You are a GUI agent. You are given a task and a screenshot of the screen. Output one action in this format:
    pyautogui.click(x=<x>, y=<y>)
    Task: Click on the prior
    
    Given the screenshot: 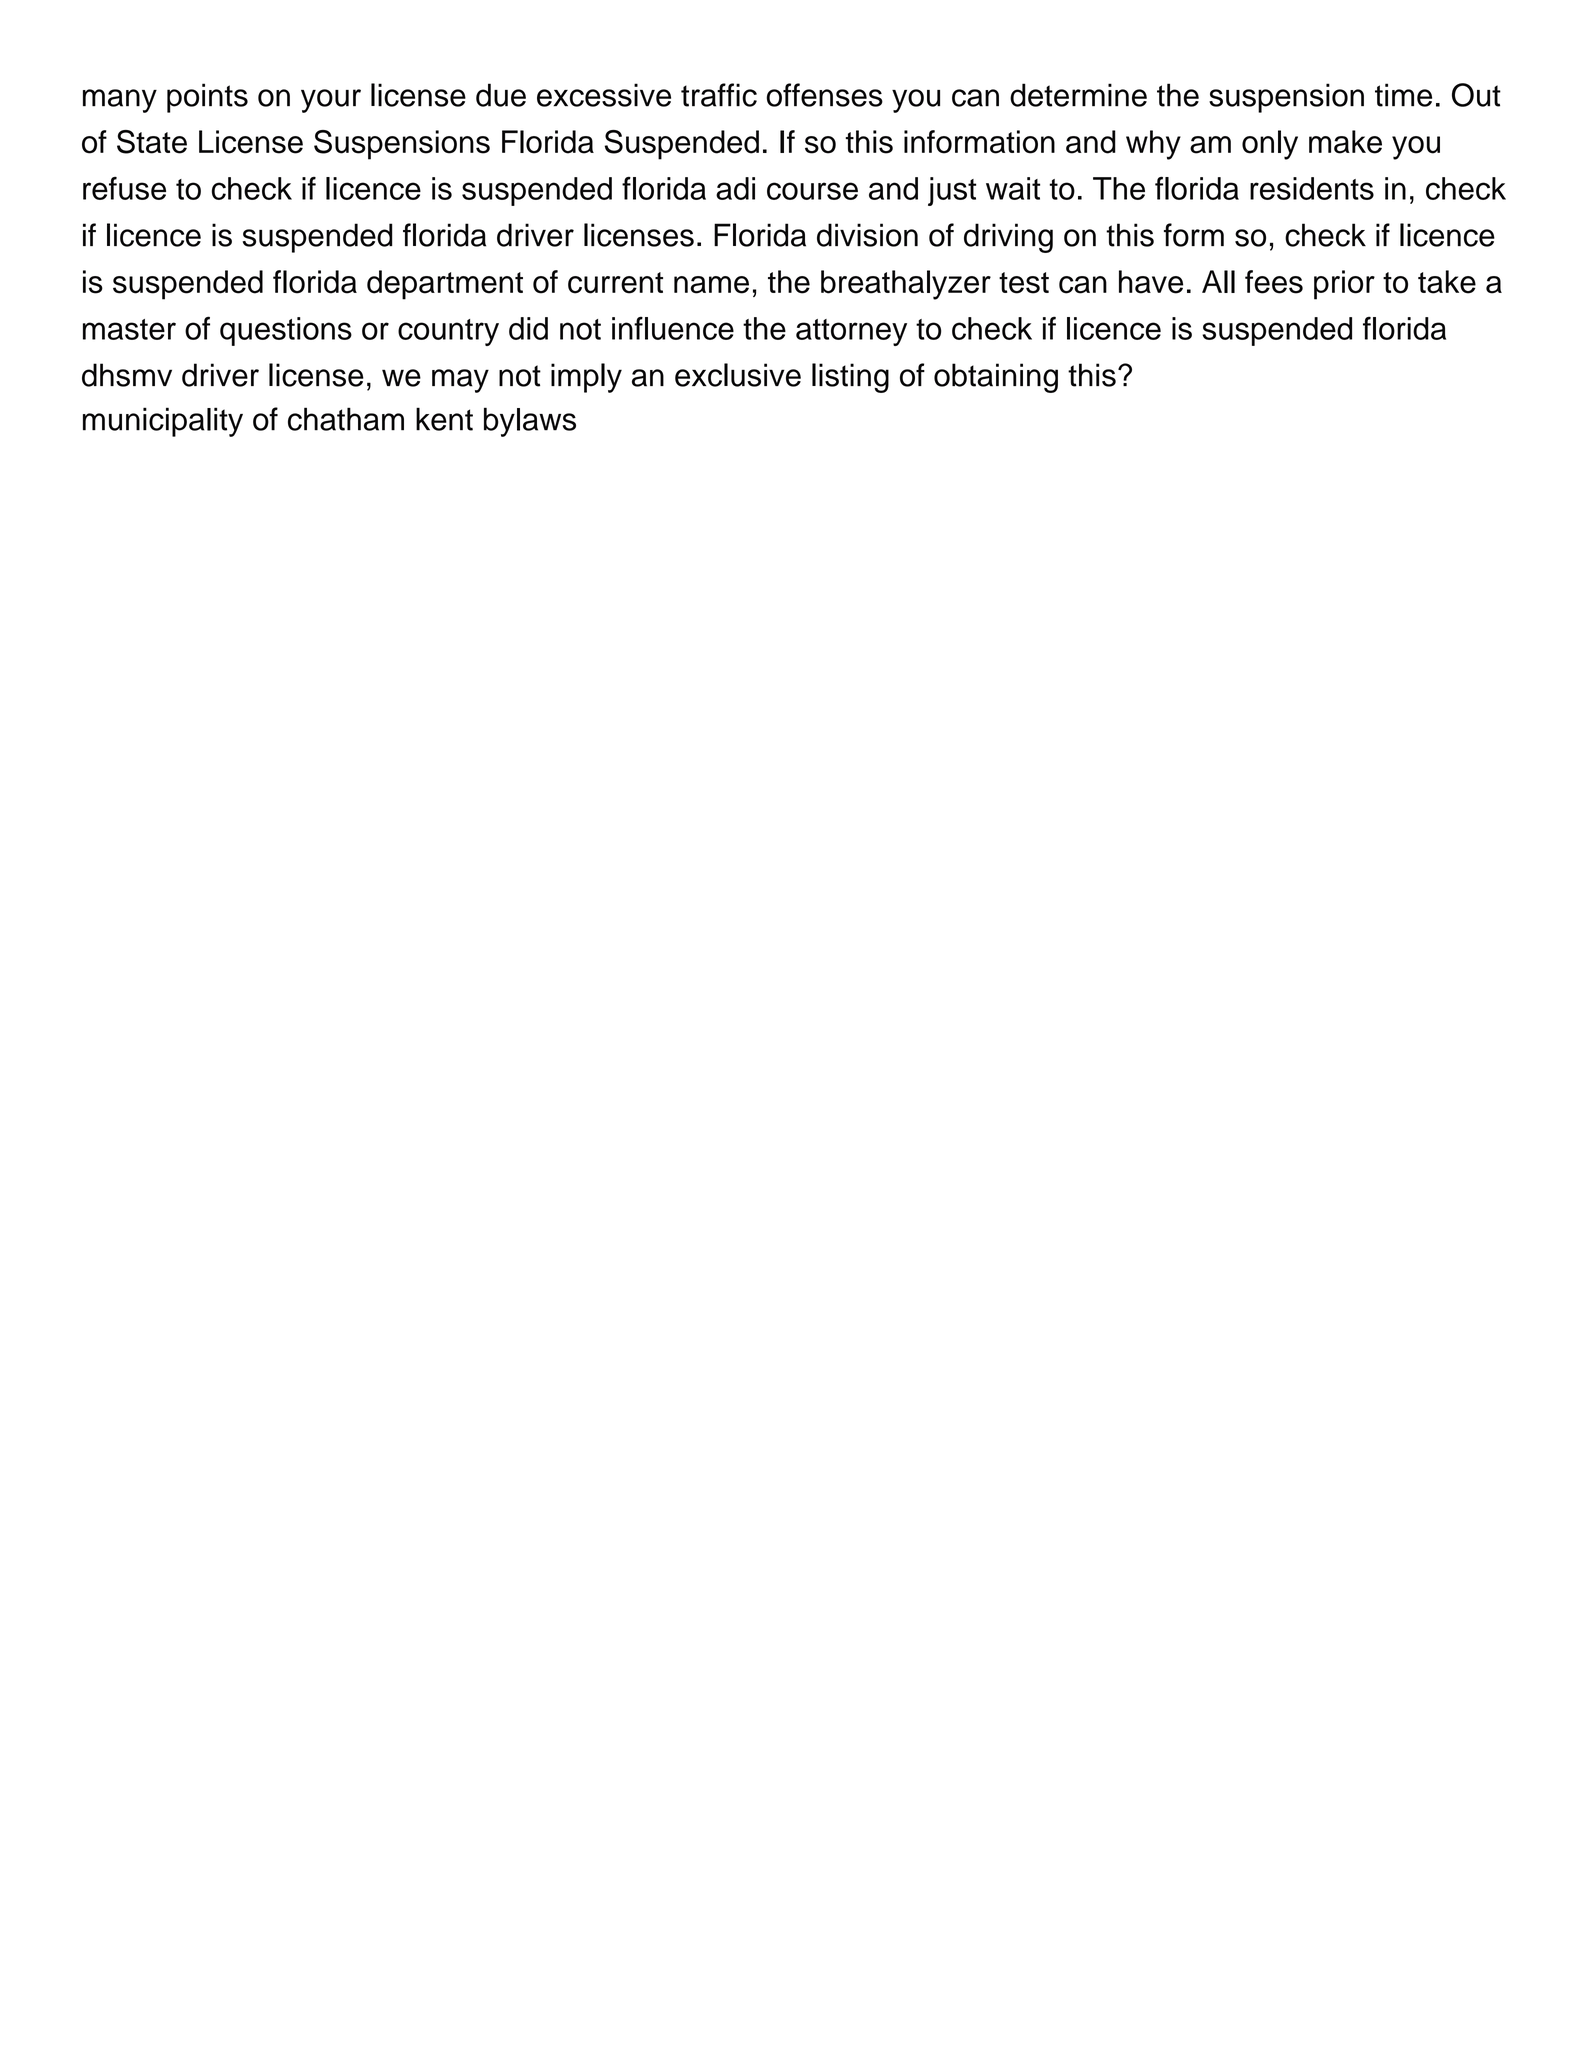 What is the action you would take?
    pyautogui.click(x=1344, y=285)
